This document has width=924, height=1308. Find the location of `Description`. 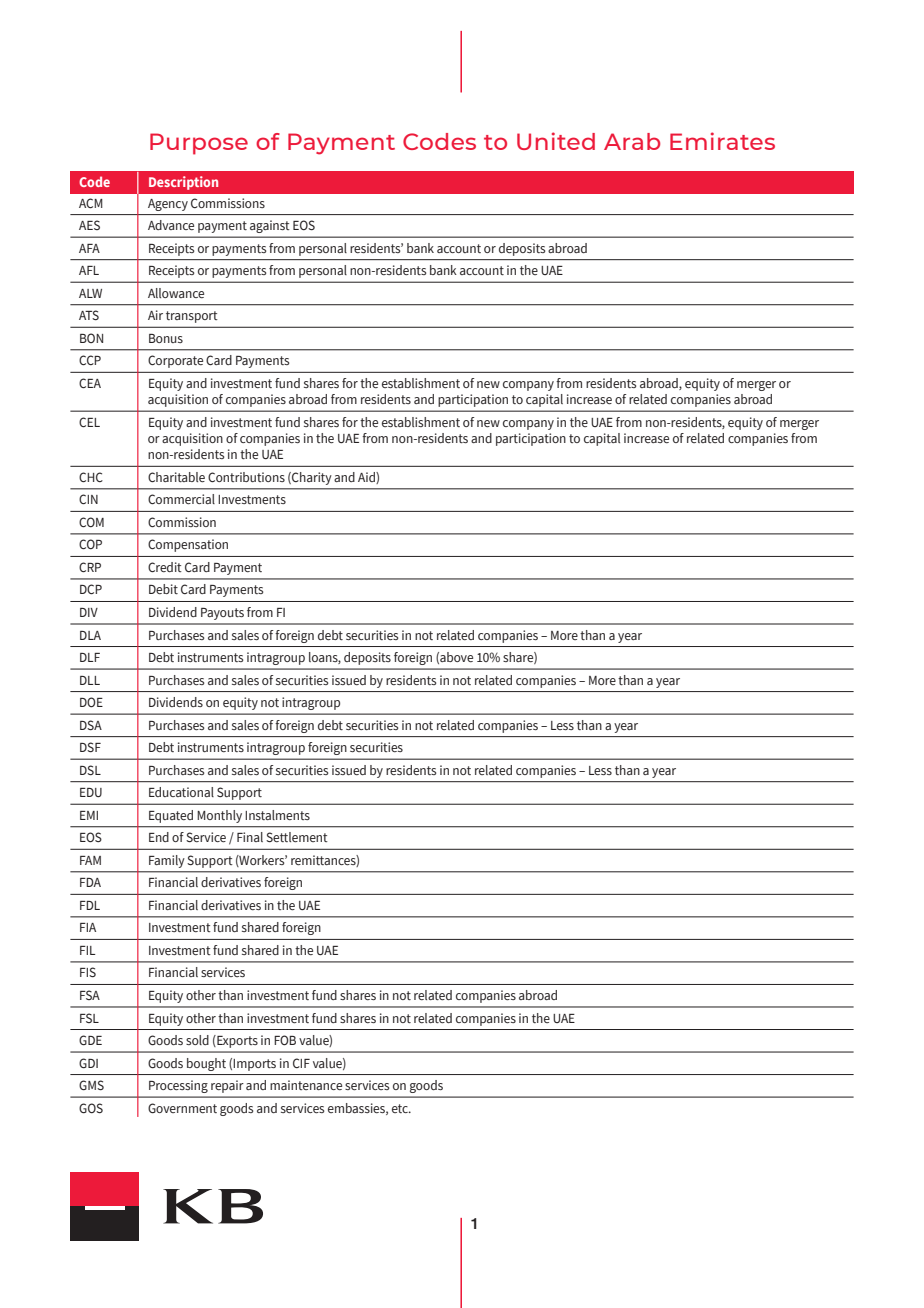

Description is located at coordinates (183, 183).
